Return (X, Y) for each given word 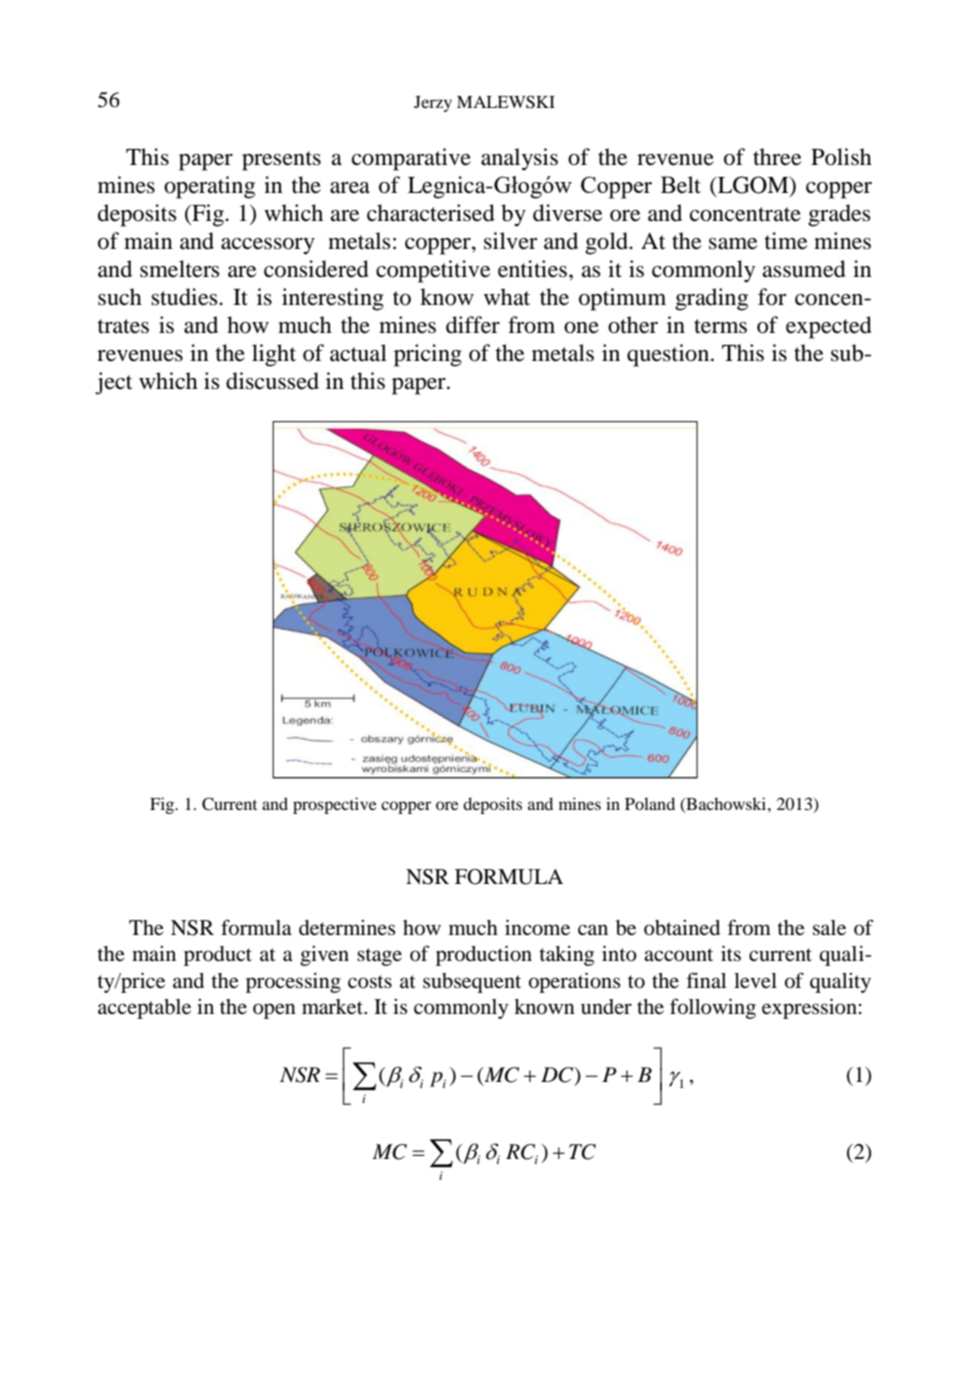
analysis (519, 159)
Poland (650, 803)
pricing (428, 355)
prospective (335, 805)
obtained (682, 928)
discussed (272, 381)
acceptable (144, 1009)
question (669, 355)
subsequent (472, 983)
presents (281, 161)
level (755, 981)
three (777, 157)
